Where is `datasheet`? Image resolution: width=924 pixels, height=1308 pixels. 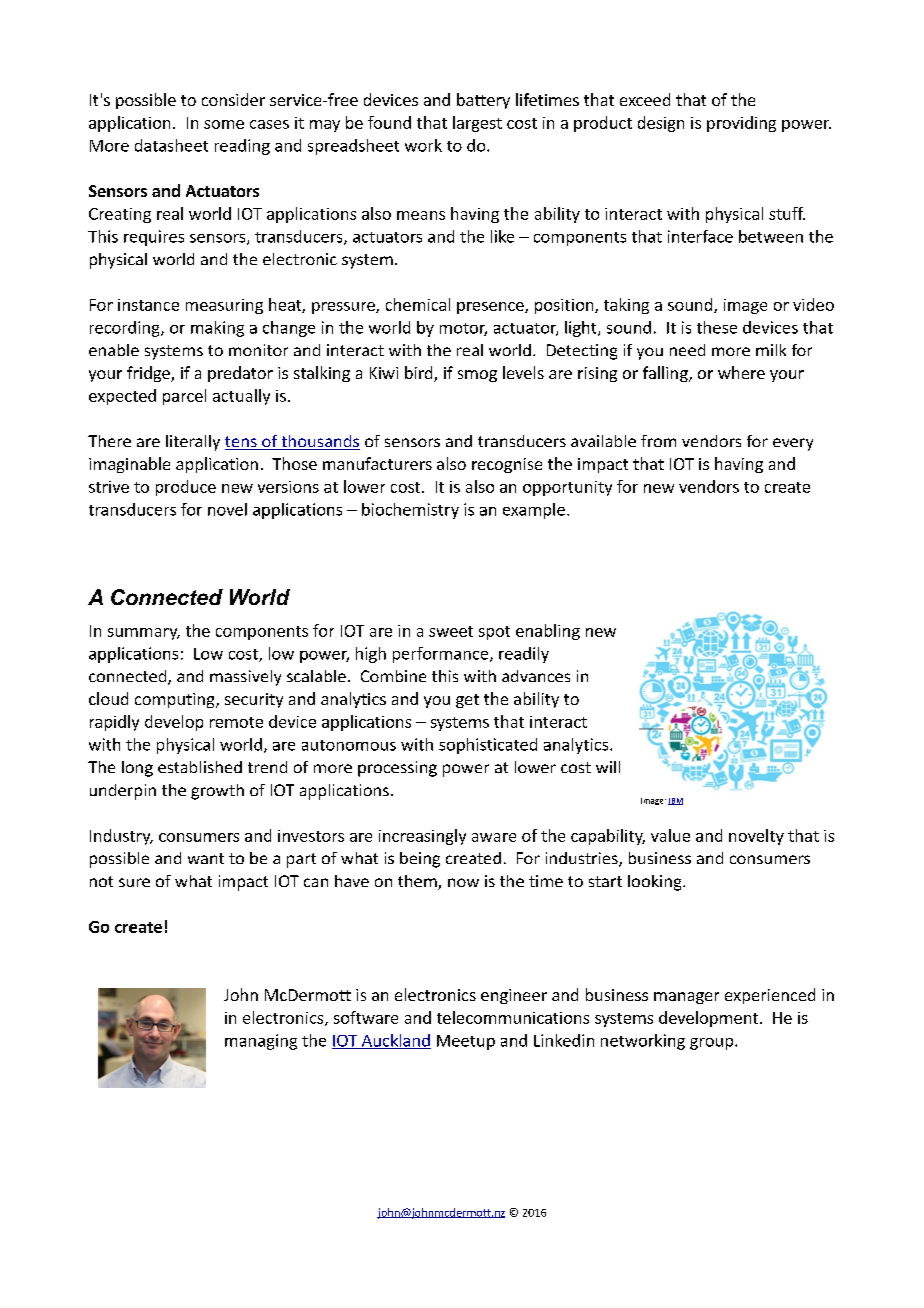 datasheet is located at coordinates (171, 145).
